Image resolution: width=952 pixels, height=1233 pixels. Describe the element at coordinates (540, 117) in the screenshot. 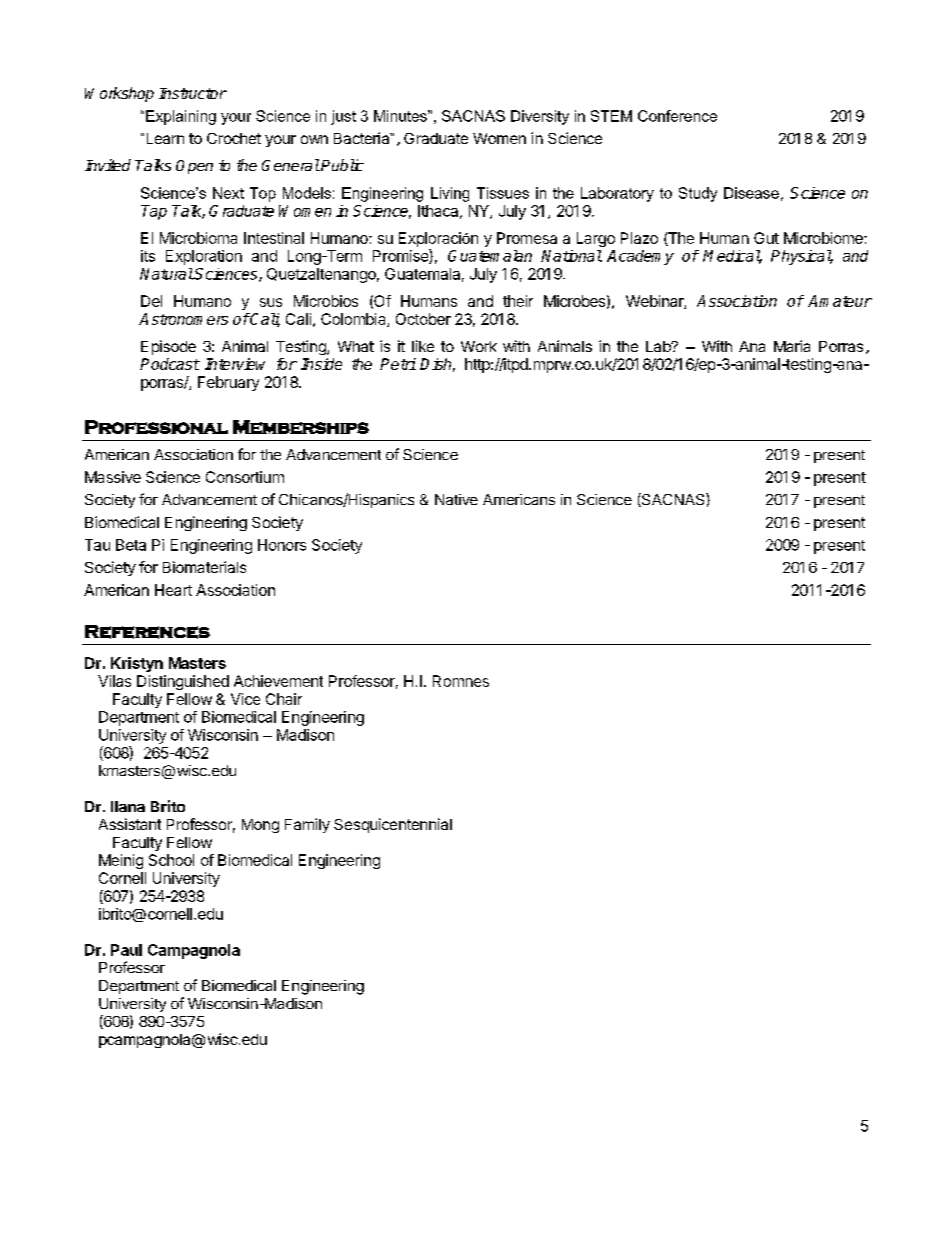

I see `Diversity` at that location.
